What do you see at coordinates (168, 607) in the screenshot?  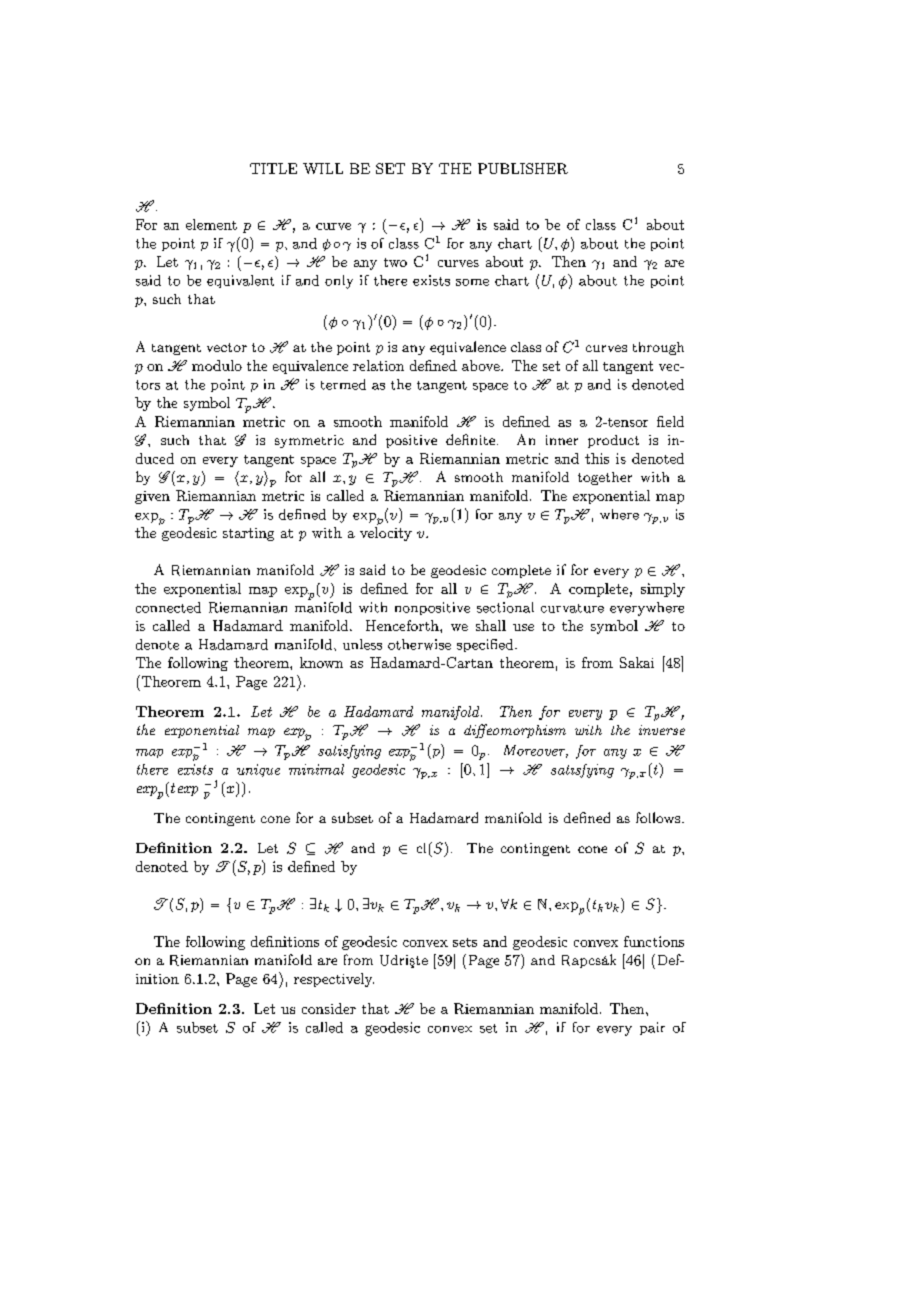 I see `connected` at bounding box center [168, 607].
